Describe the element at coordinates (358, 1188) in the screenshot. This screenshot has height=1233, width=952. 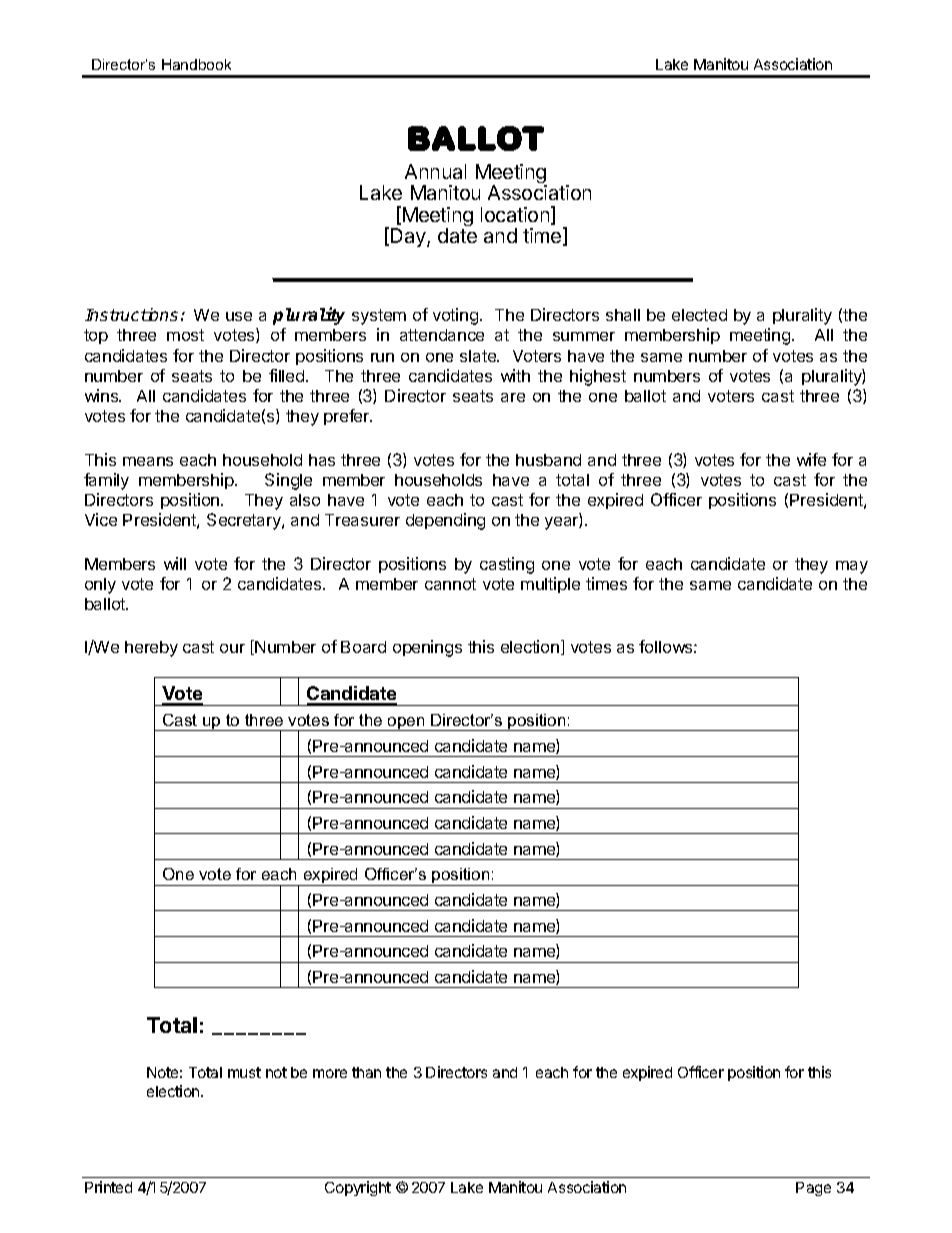
I see `Copyright` at that location.
